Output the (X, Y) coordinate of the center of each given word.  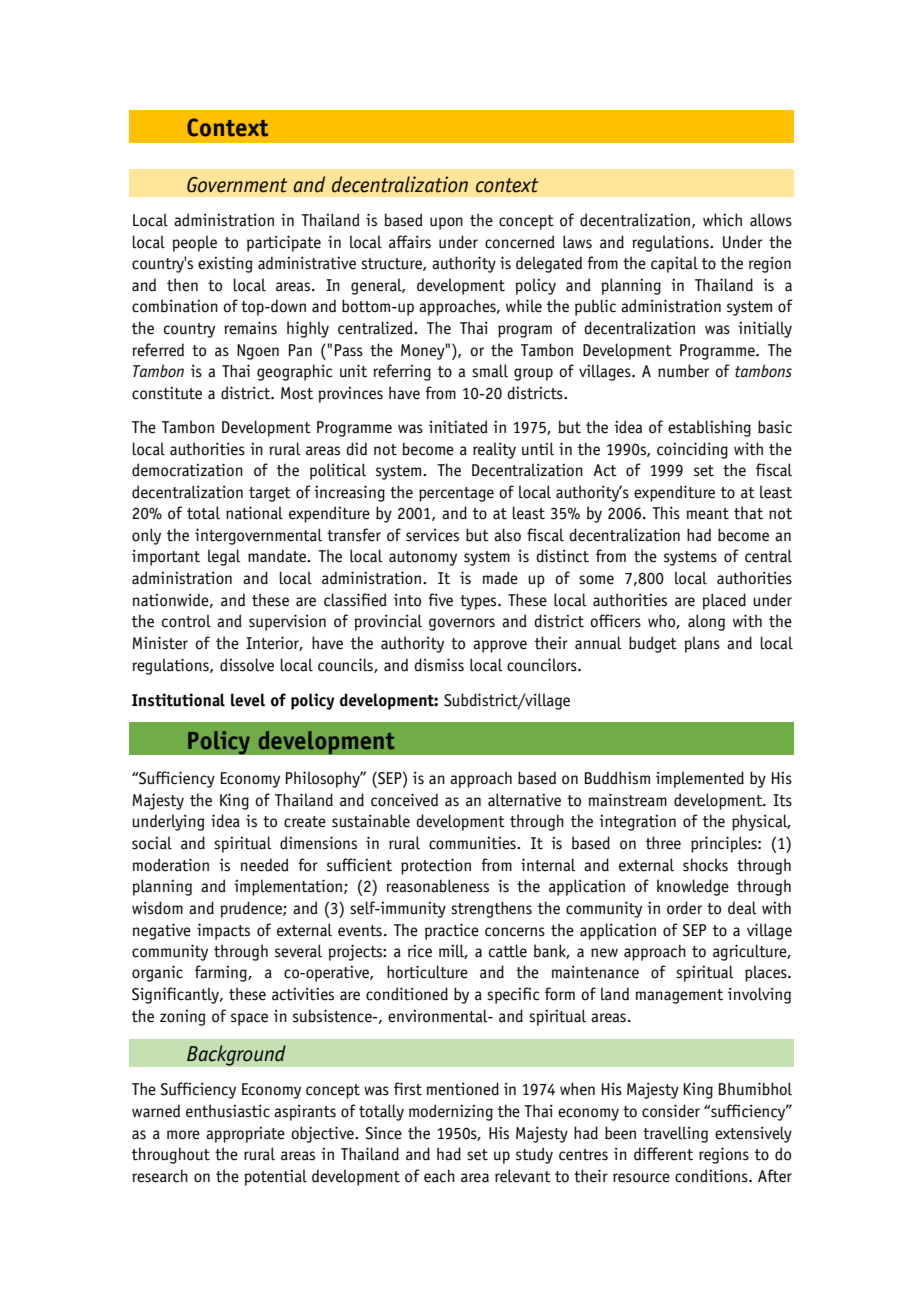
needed (265, 865)
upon (446, 223)
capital (674, 264)
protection (436, 866)
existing (225, 264)
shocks (705, 865)
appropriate (245, 1135)
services (432, 535)
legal (224, 557)
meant (708, 514)
